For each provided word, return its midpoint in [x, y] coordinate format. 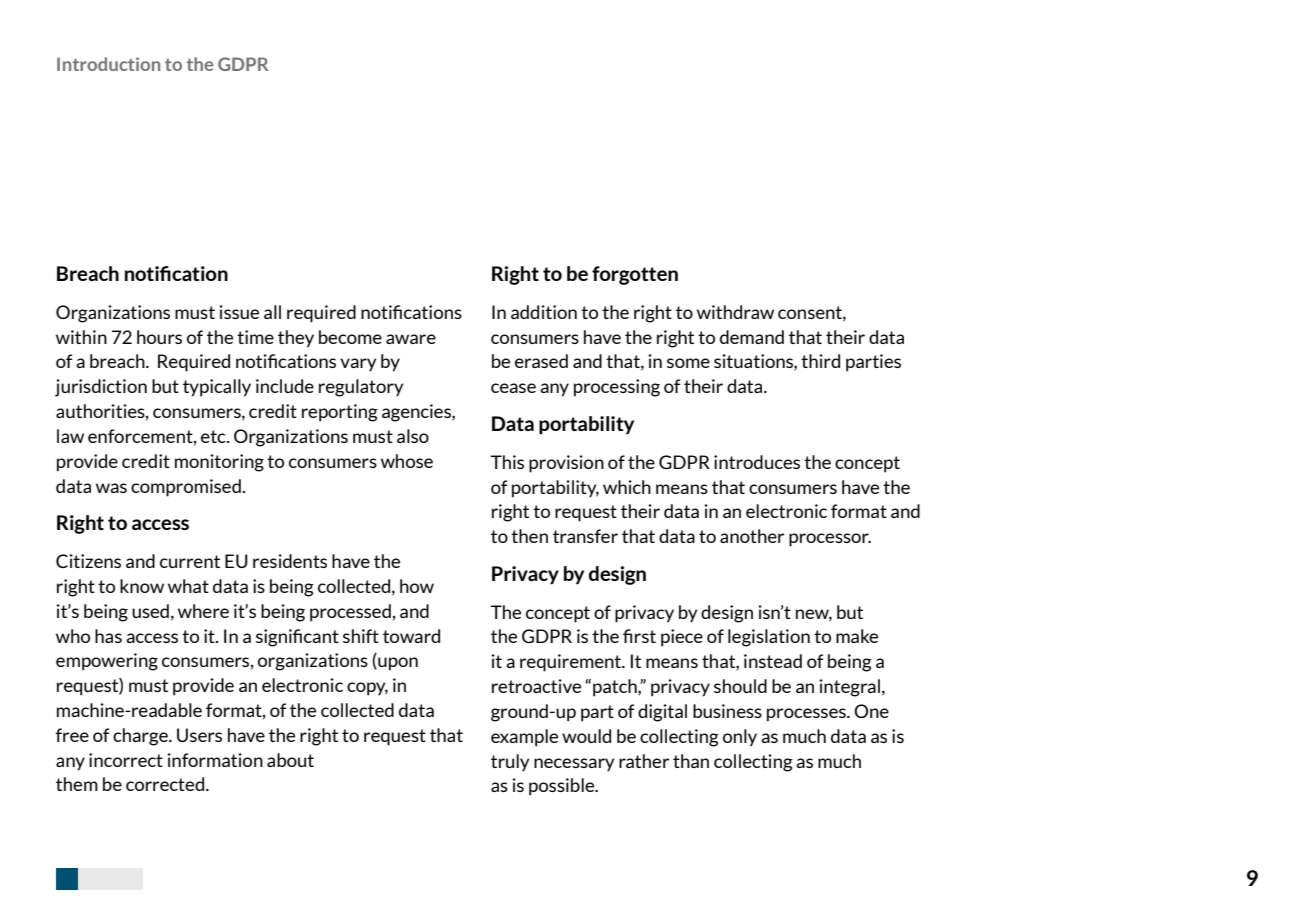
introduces [757, 462]
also [413, 436]
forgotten [635, 275]
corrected [165, 784]
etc [214, 436]
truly [510, 762]
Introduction [108, 64]
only [740, 738]
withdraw [735, 312]
